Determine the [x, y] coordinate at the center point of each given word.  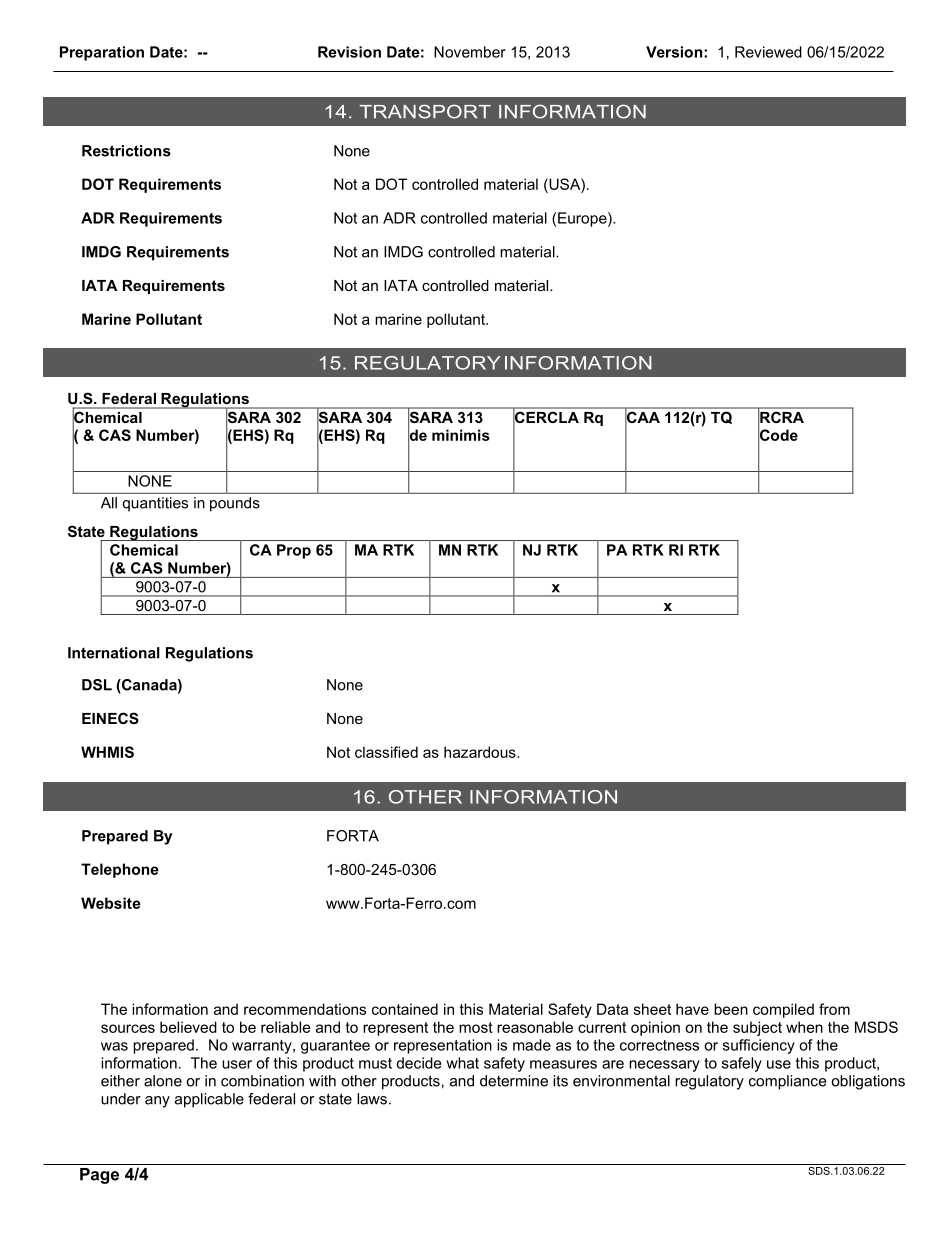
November [470, 52]
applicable [209, 1100]
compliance [787, 1082]
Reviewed [768, 52]
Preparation [102, 53]
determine [514, 1081]
